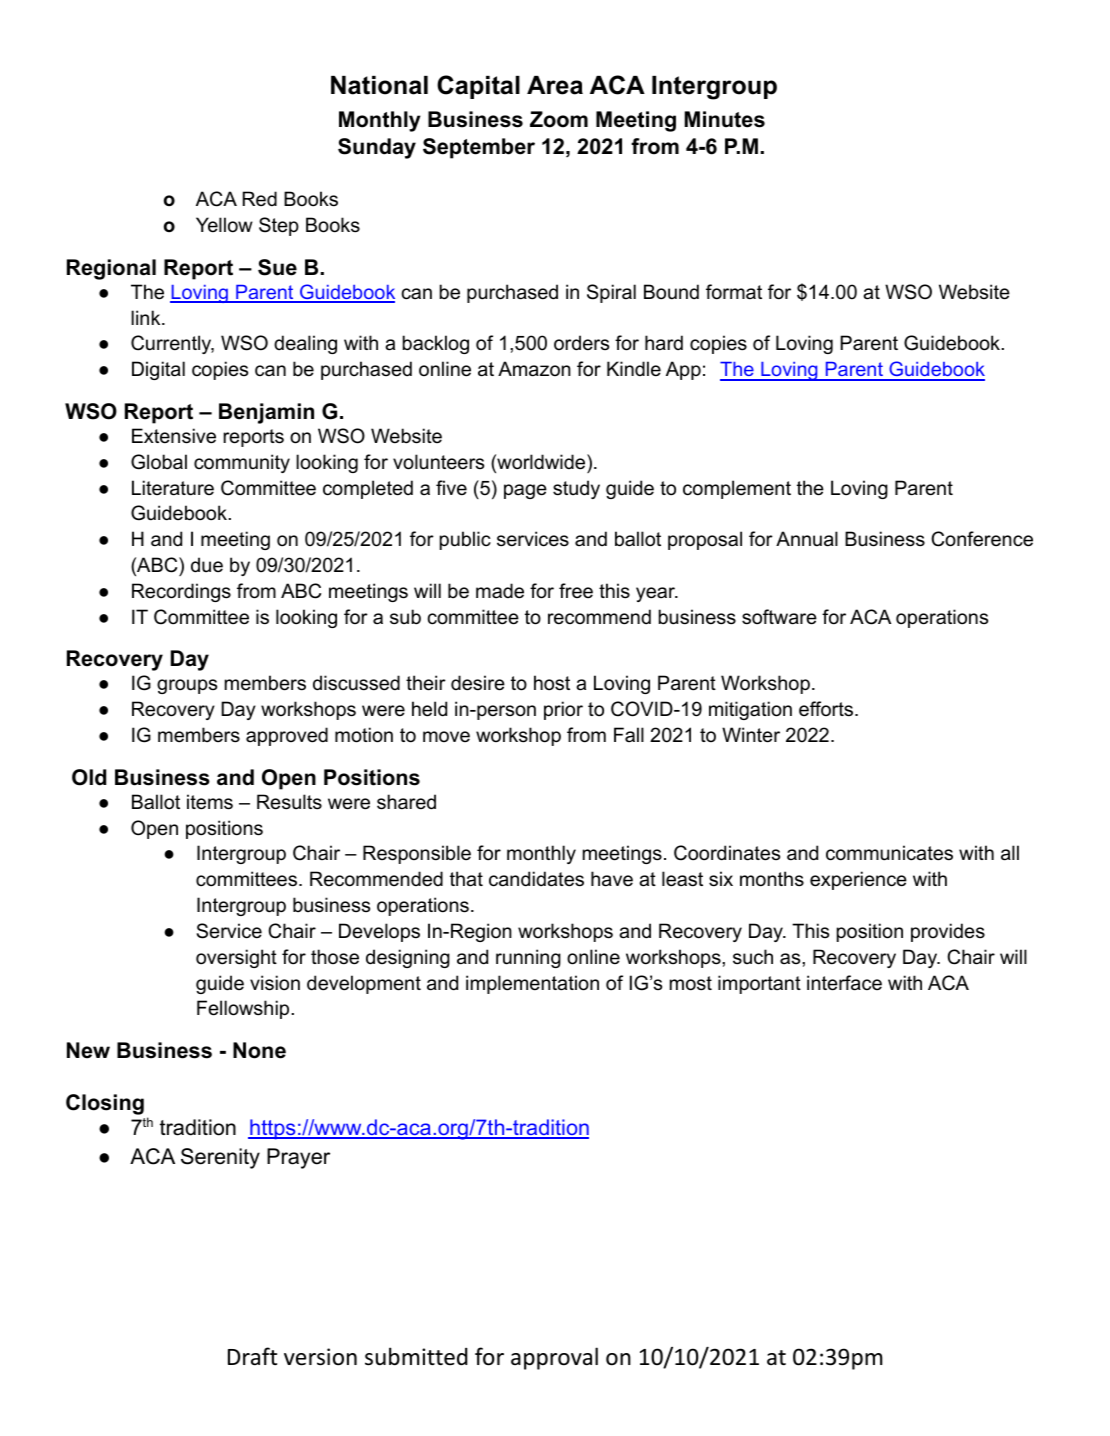 This screenshot has height=1436, width=1110. I want to click on Yellow, so click(224, 225).
